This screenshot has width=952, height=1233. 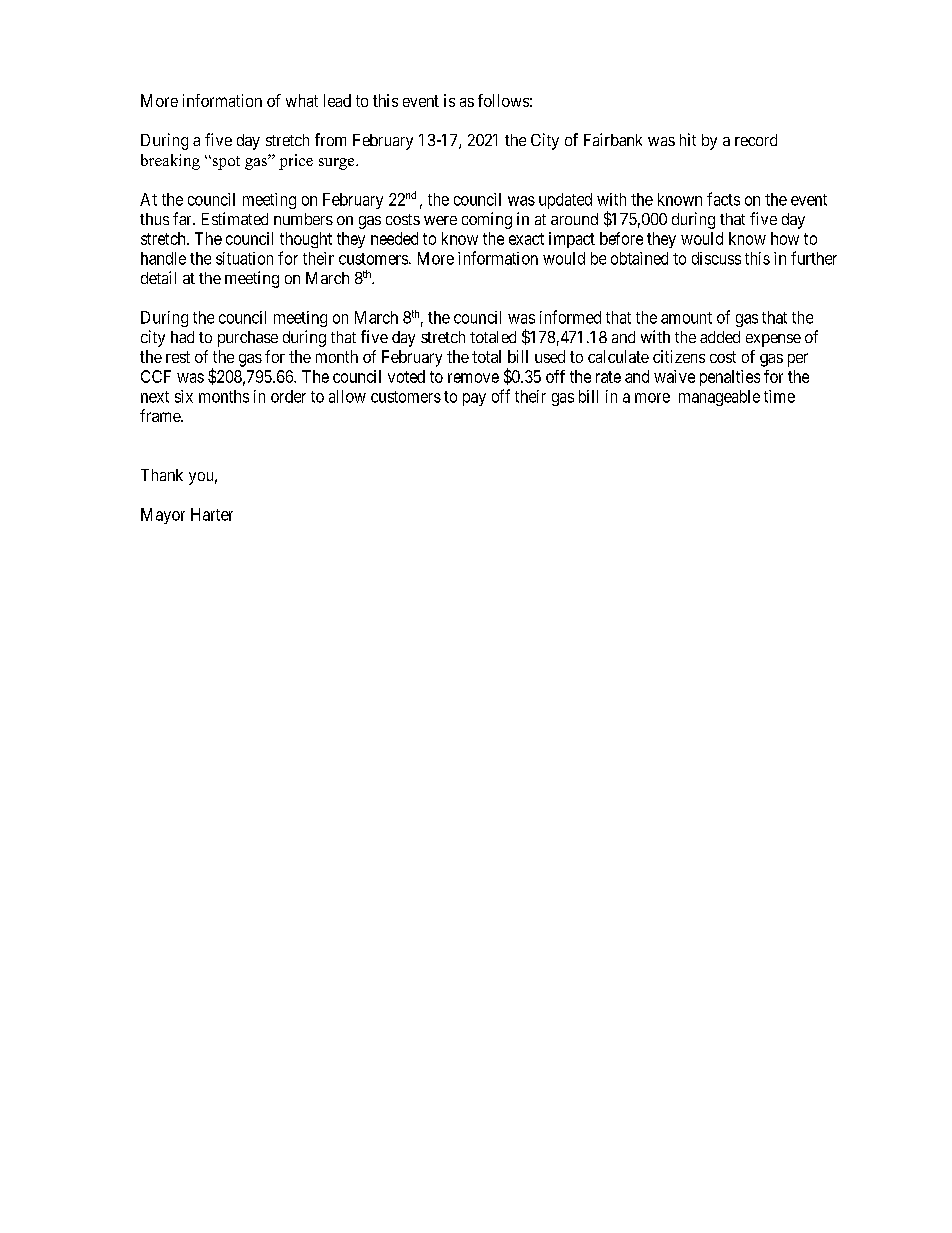 I want to click on coming, so click(x=487, y=220).
